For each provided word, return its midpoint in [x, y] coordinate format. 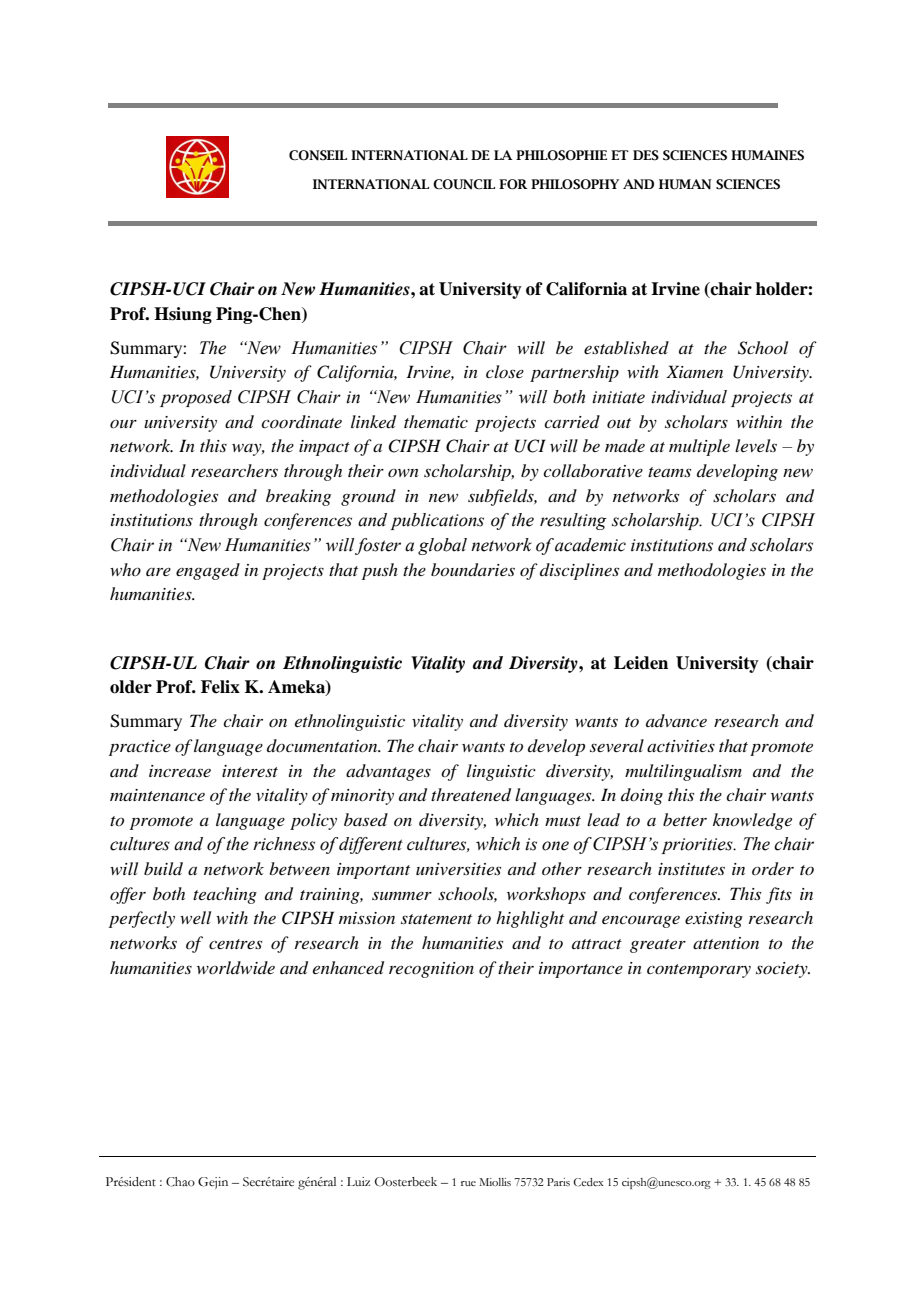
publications [437, 521]
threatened [471, 795]
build [163, 868]
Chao [180, 1182]
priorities [698, 846]
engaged [208, 571]
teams [669, 472]
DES [646, 155]
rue [468, 1183]
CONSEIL [318, 155]
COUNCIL [464, 184]
